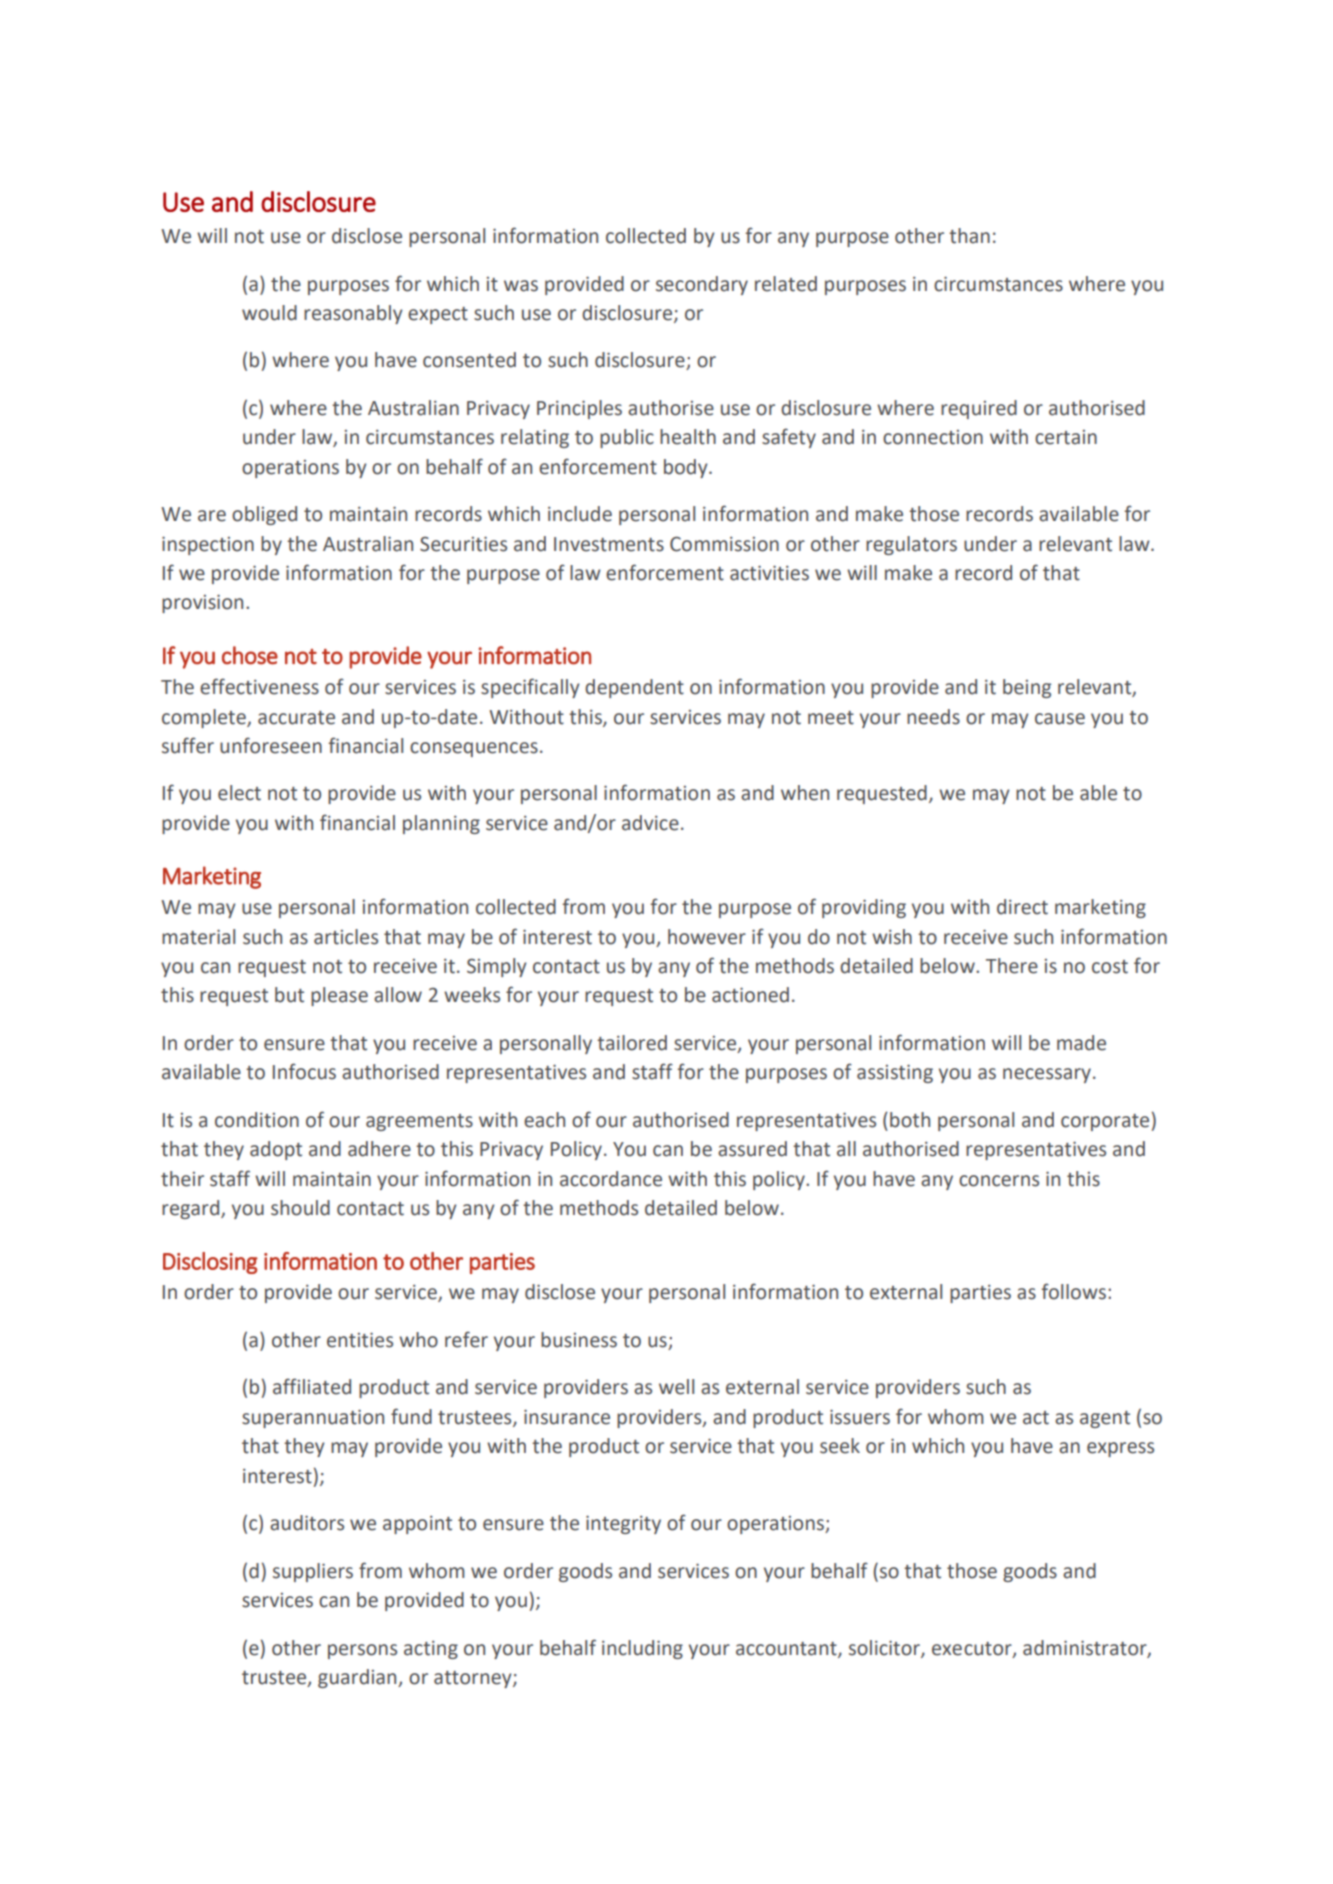 Image resolution: width=1333 pixels, height=1884 pixels. I want to click on secondary, so click(702, 285).
